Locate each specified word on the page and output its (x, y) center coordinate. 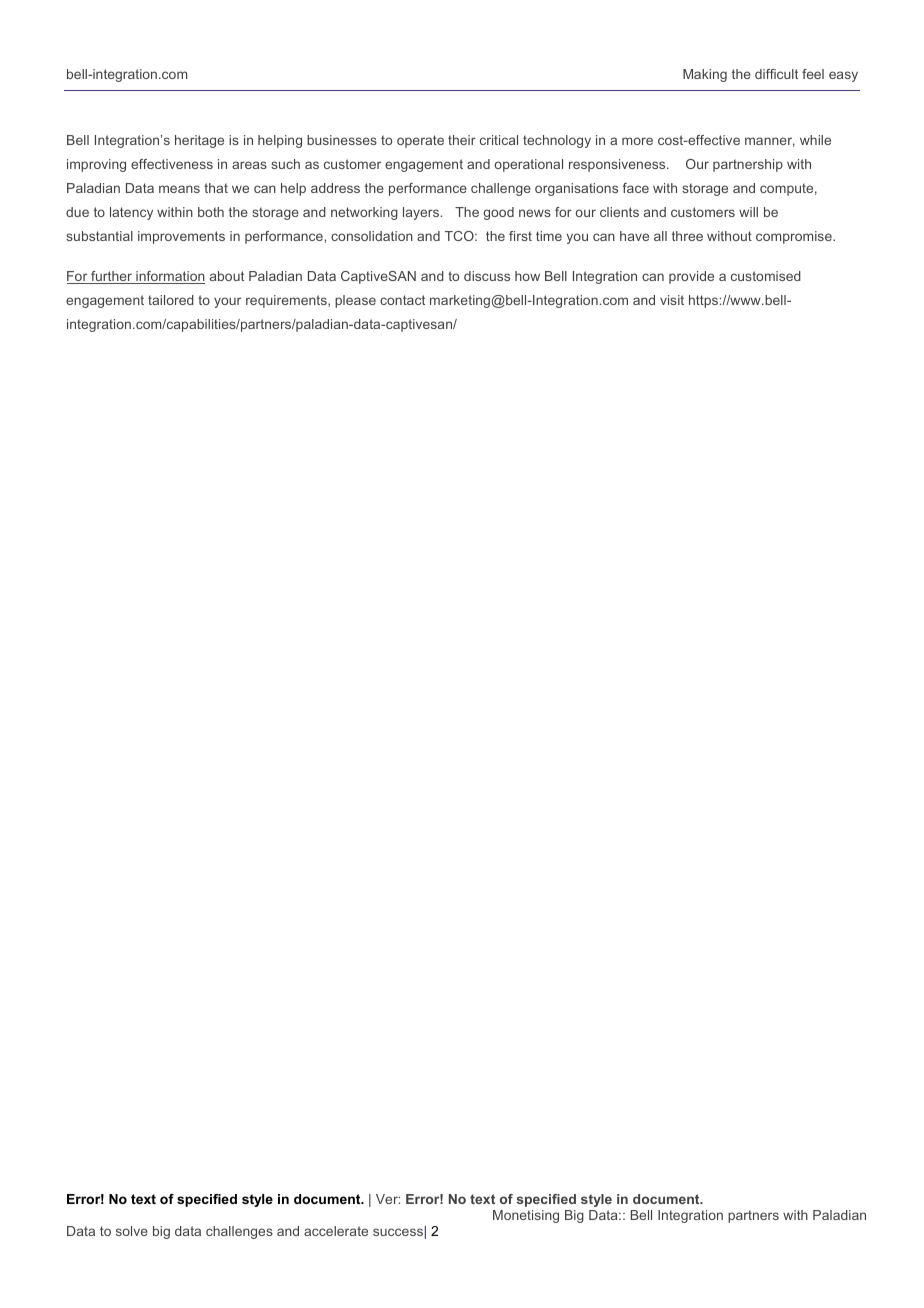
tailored (171, 300)
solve (132, 1231)
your (227, 302)
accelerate (336, 1231)
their (462, 140)
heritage (199, 141)
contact (402, 300)
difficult (776, 74)
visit (672, 300)
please (355, 301)
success (398, 1232)
